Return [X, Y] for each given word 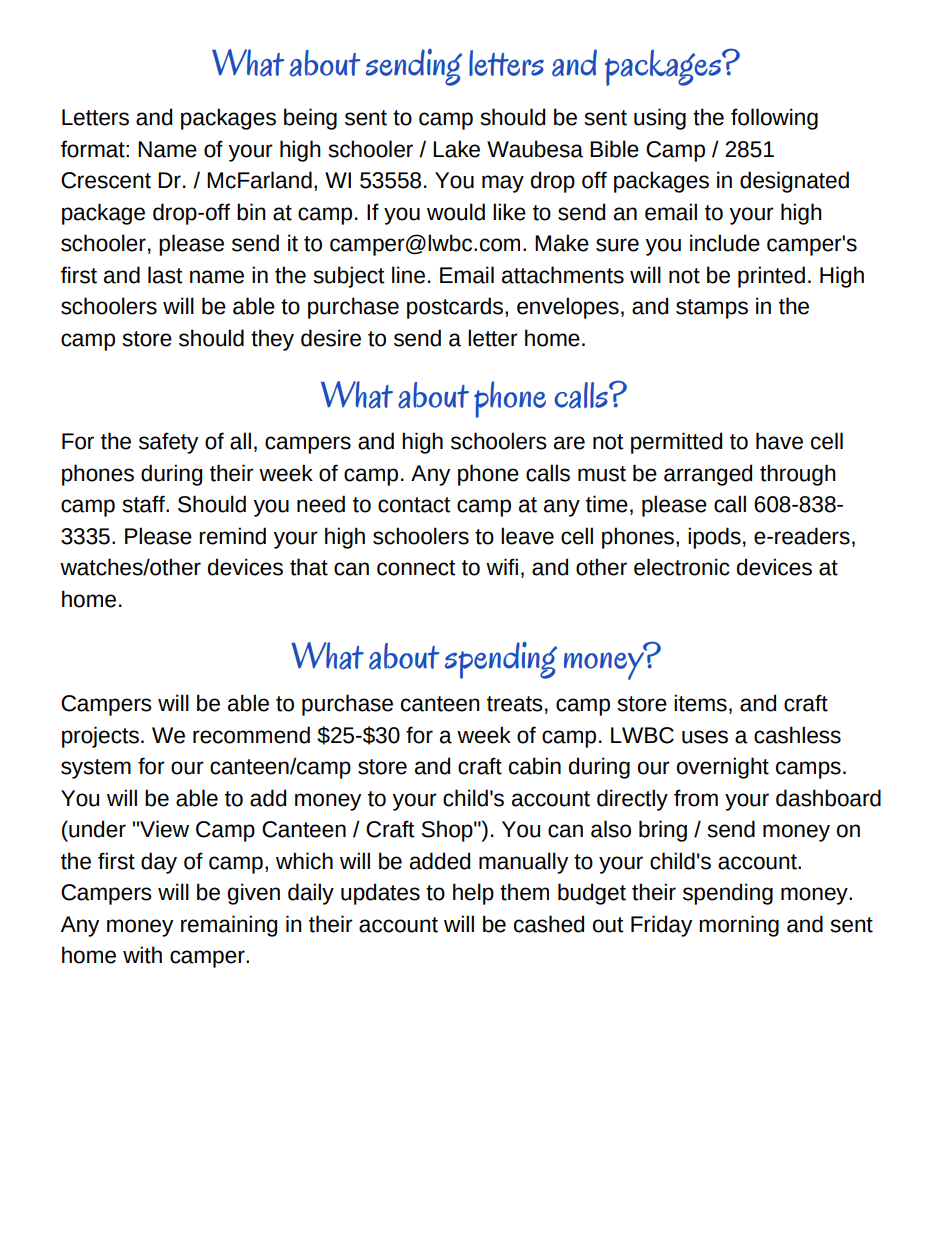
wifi [502, 566]
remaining [229, 926]
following [774, 119]
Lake [456, 149]
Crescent [106, 180]
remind [232, 536]
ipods [714, 538]
